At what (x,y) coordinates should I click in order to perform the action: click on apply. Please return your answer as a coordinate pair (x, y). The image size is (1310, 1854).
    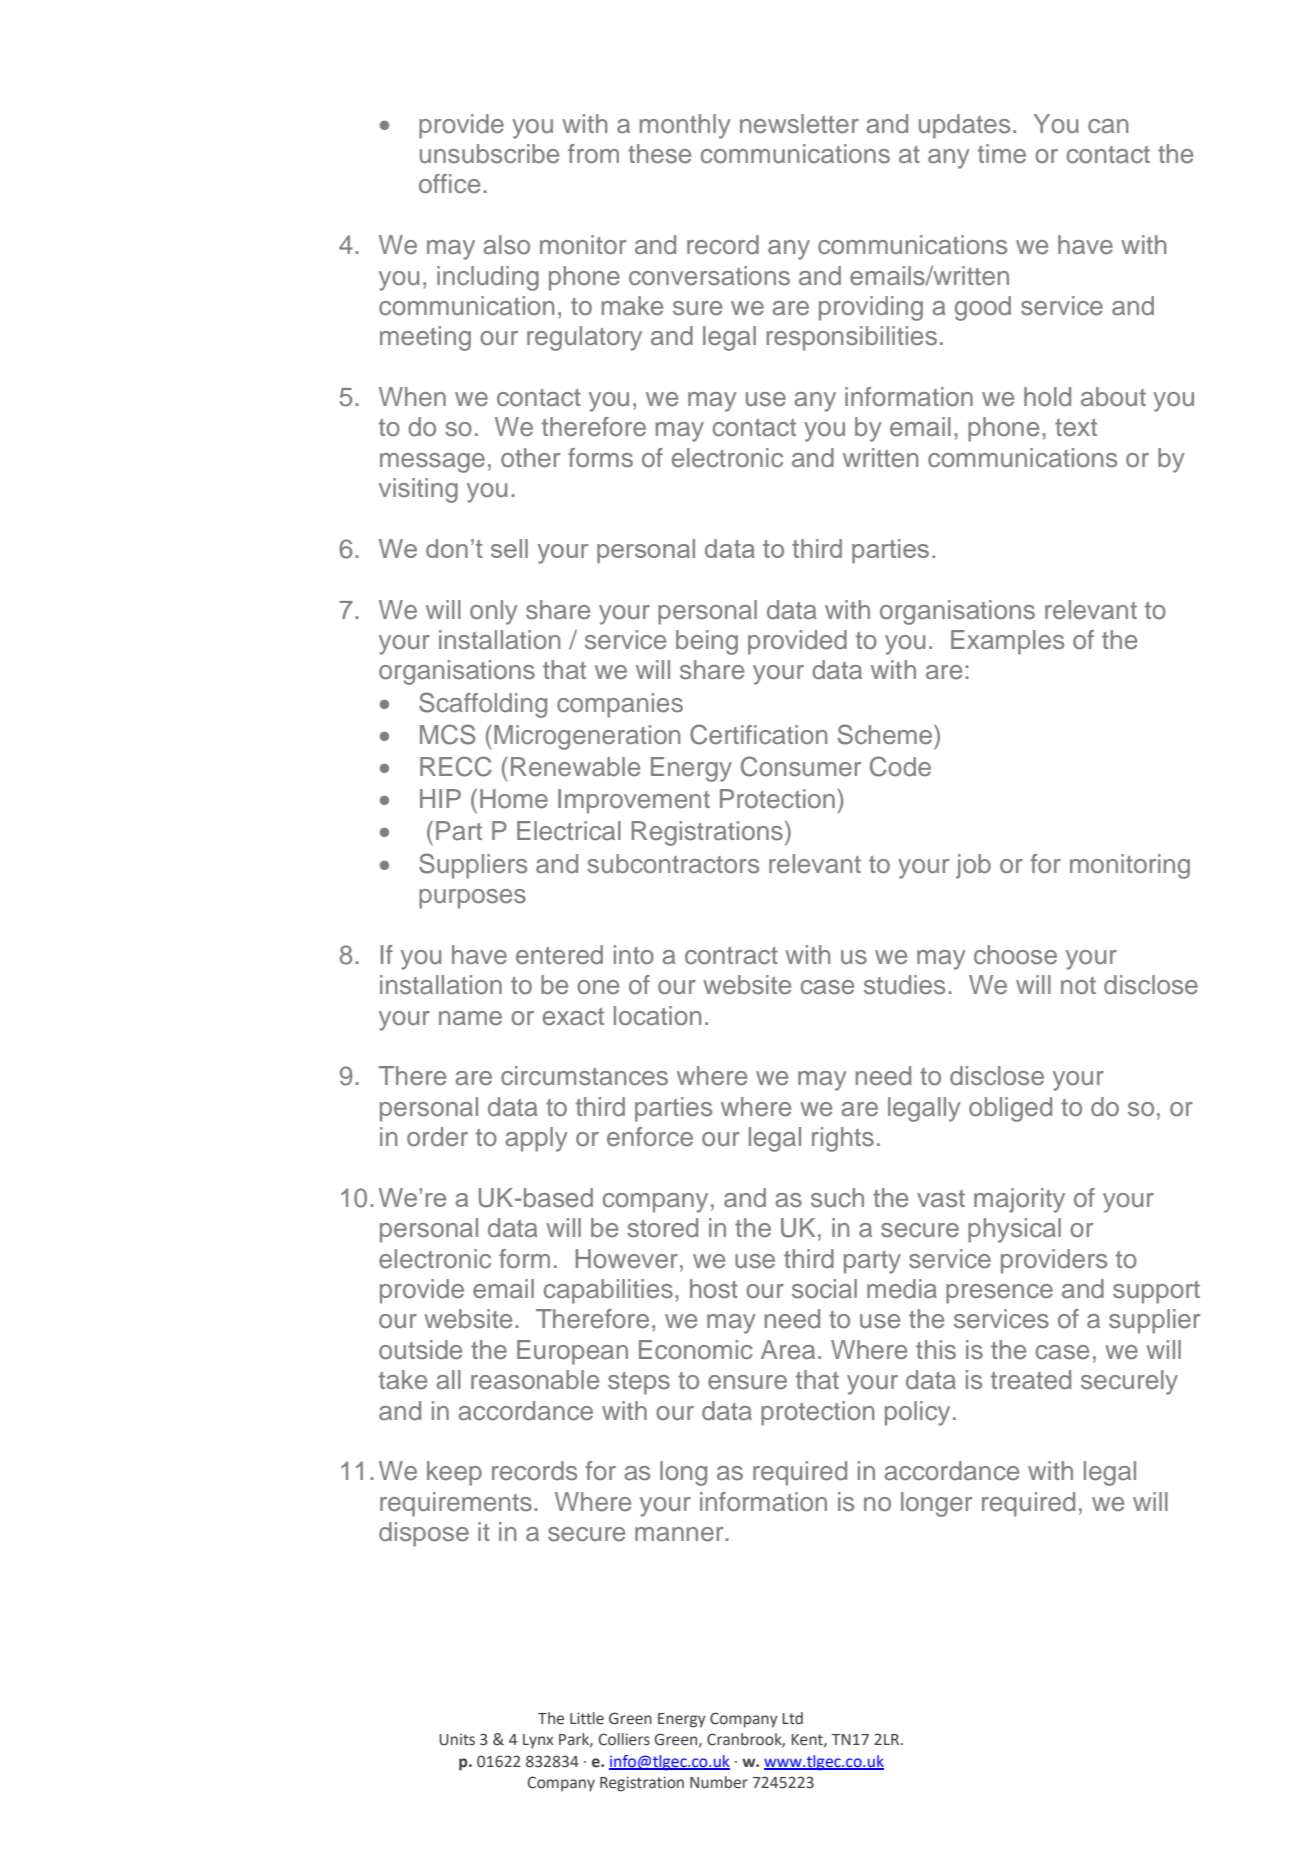
    Looking at the image, I should click on (536, 1139).
